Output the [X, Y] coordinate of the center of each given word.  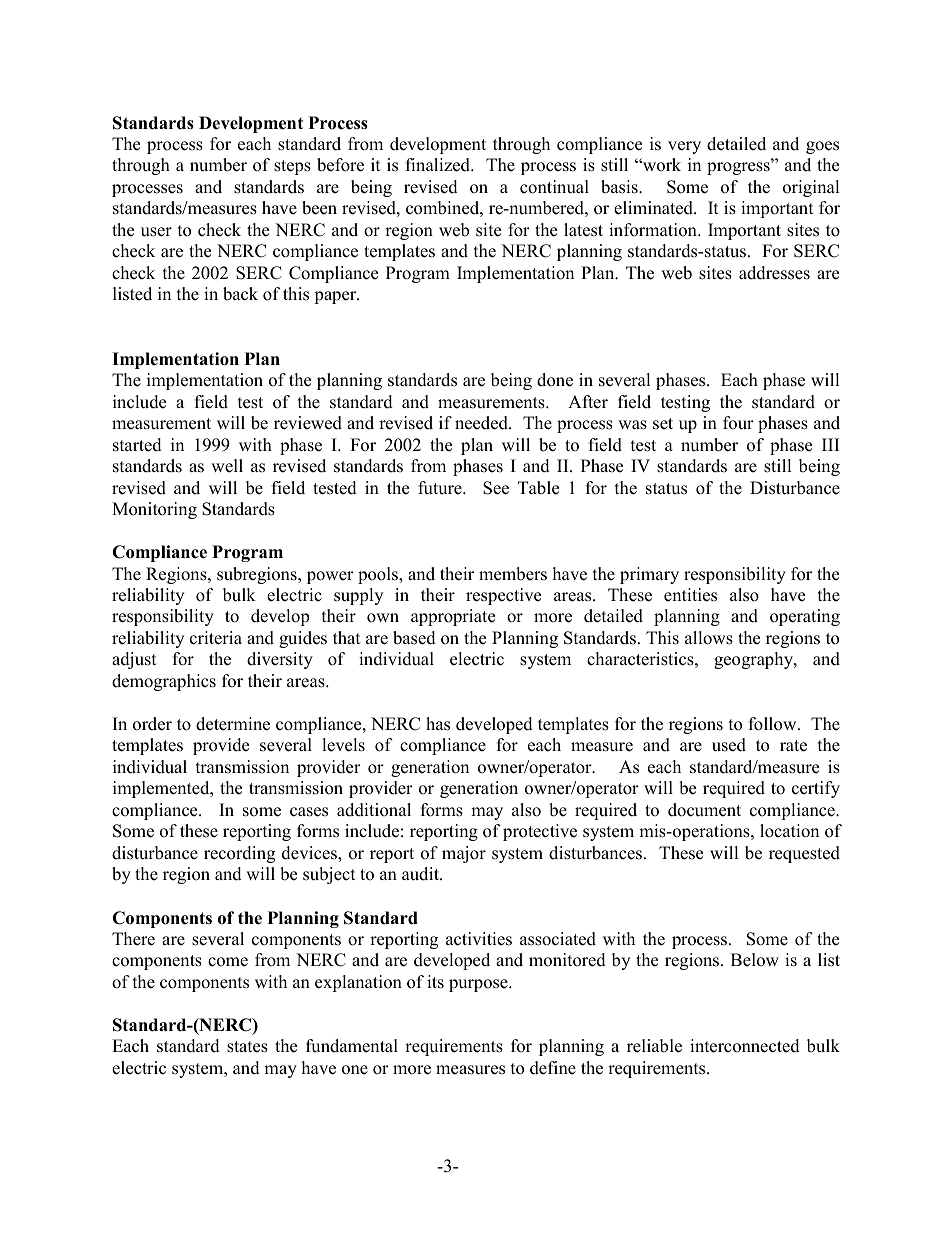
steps [292, 167]
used [729, 745]
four [738, 423]
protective [540, 832]
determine [233, 724]
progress [739, 168]
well [227, 466]
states [247, 1047]
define [553, 1068]
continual [554, 187]
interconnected [745, 1046]
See [496, 488]
